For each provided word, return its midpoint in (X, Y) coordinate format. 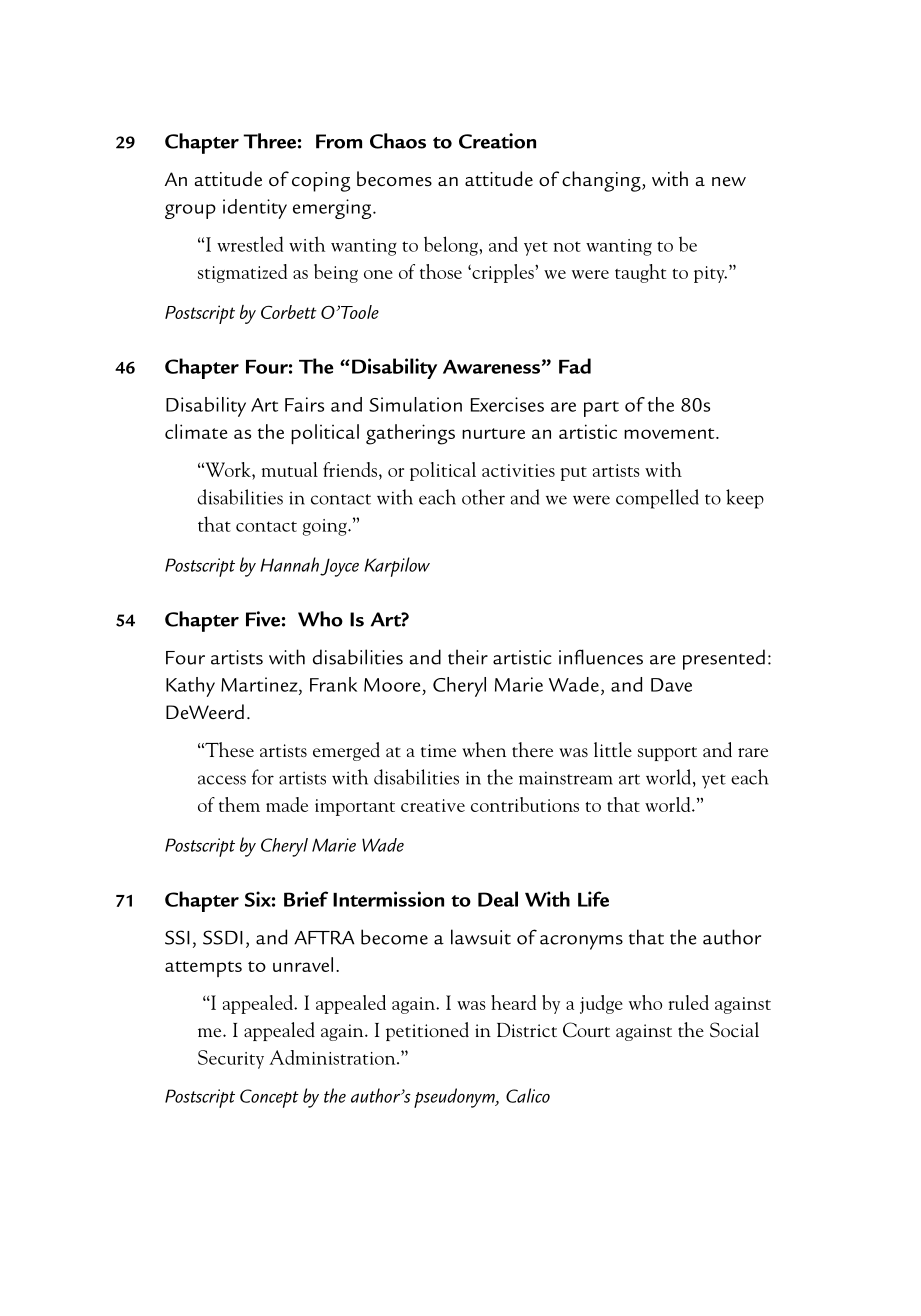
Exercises (507, 404)
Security (231, 1059)
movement (670, 433)
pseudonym (455, 1098)
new (729, 181)
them (239, 804)
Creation (497, 141)
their (468, 657)
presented (724, 659)
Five (263, 619)
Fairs (304, 404)
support (667, 754)
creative (433, 805)
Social (734, 1029)
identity (255, 209)
